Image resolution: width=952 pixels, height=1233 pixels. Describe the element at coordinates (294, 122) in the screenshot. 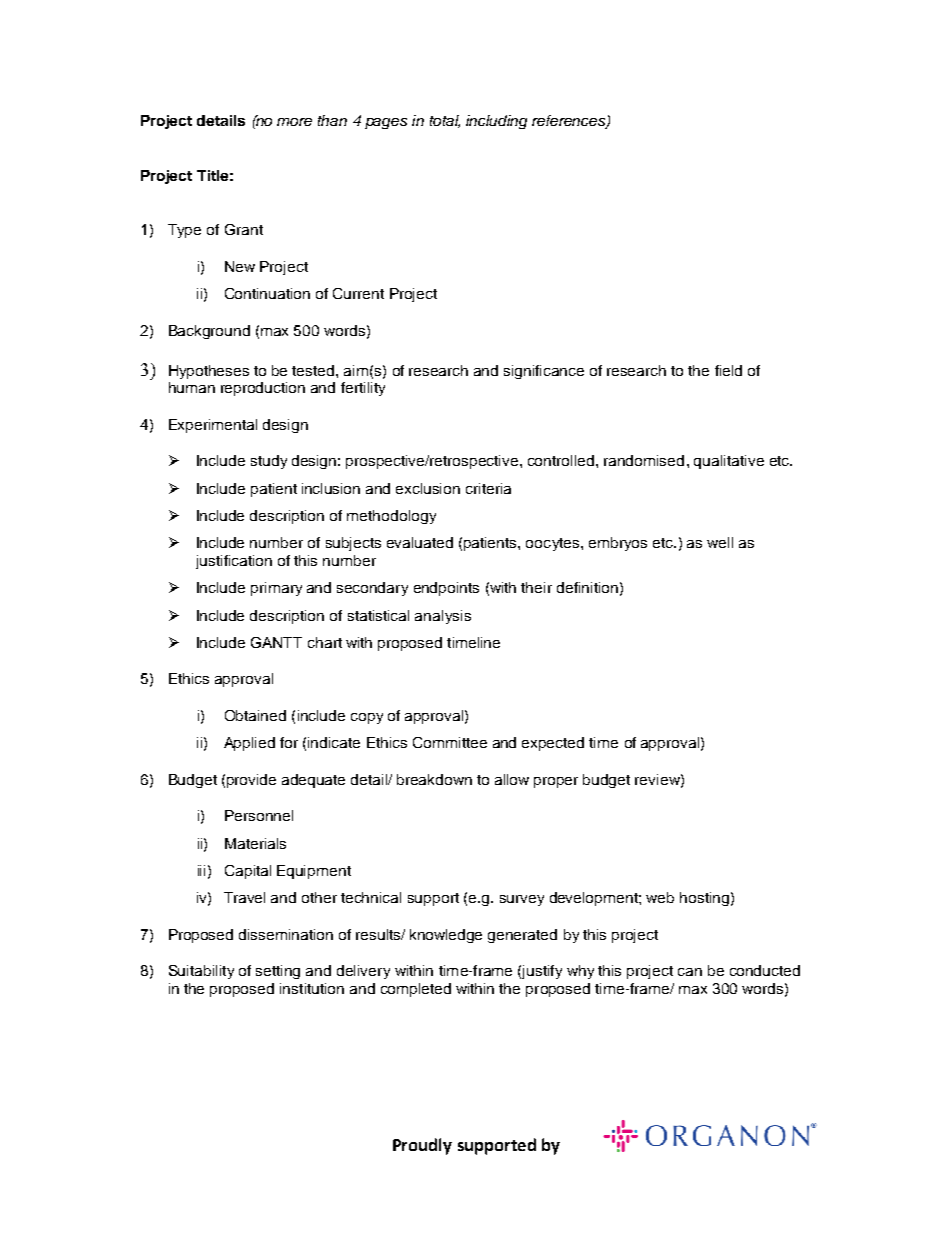

I see `more` at that location.
